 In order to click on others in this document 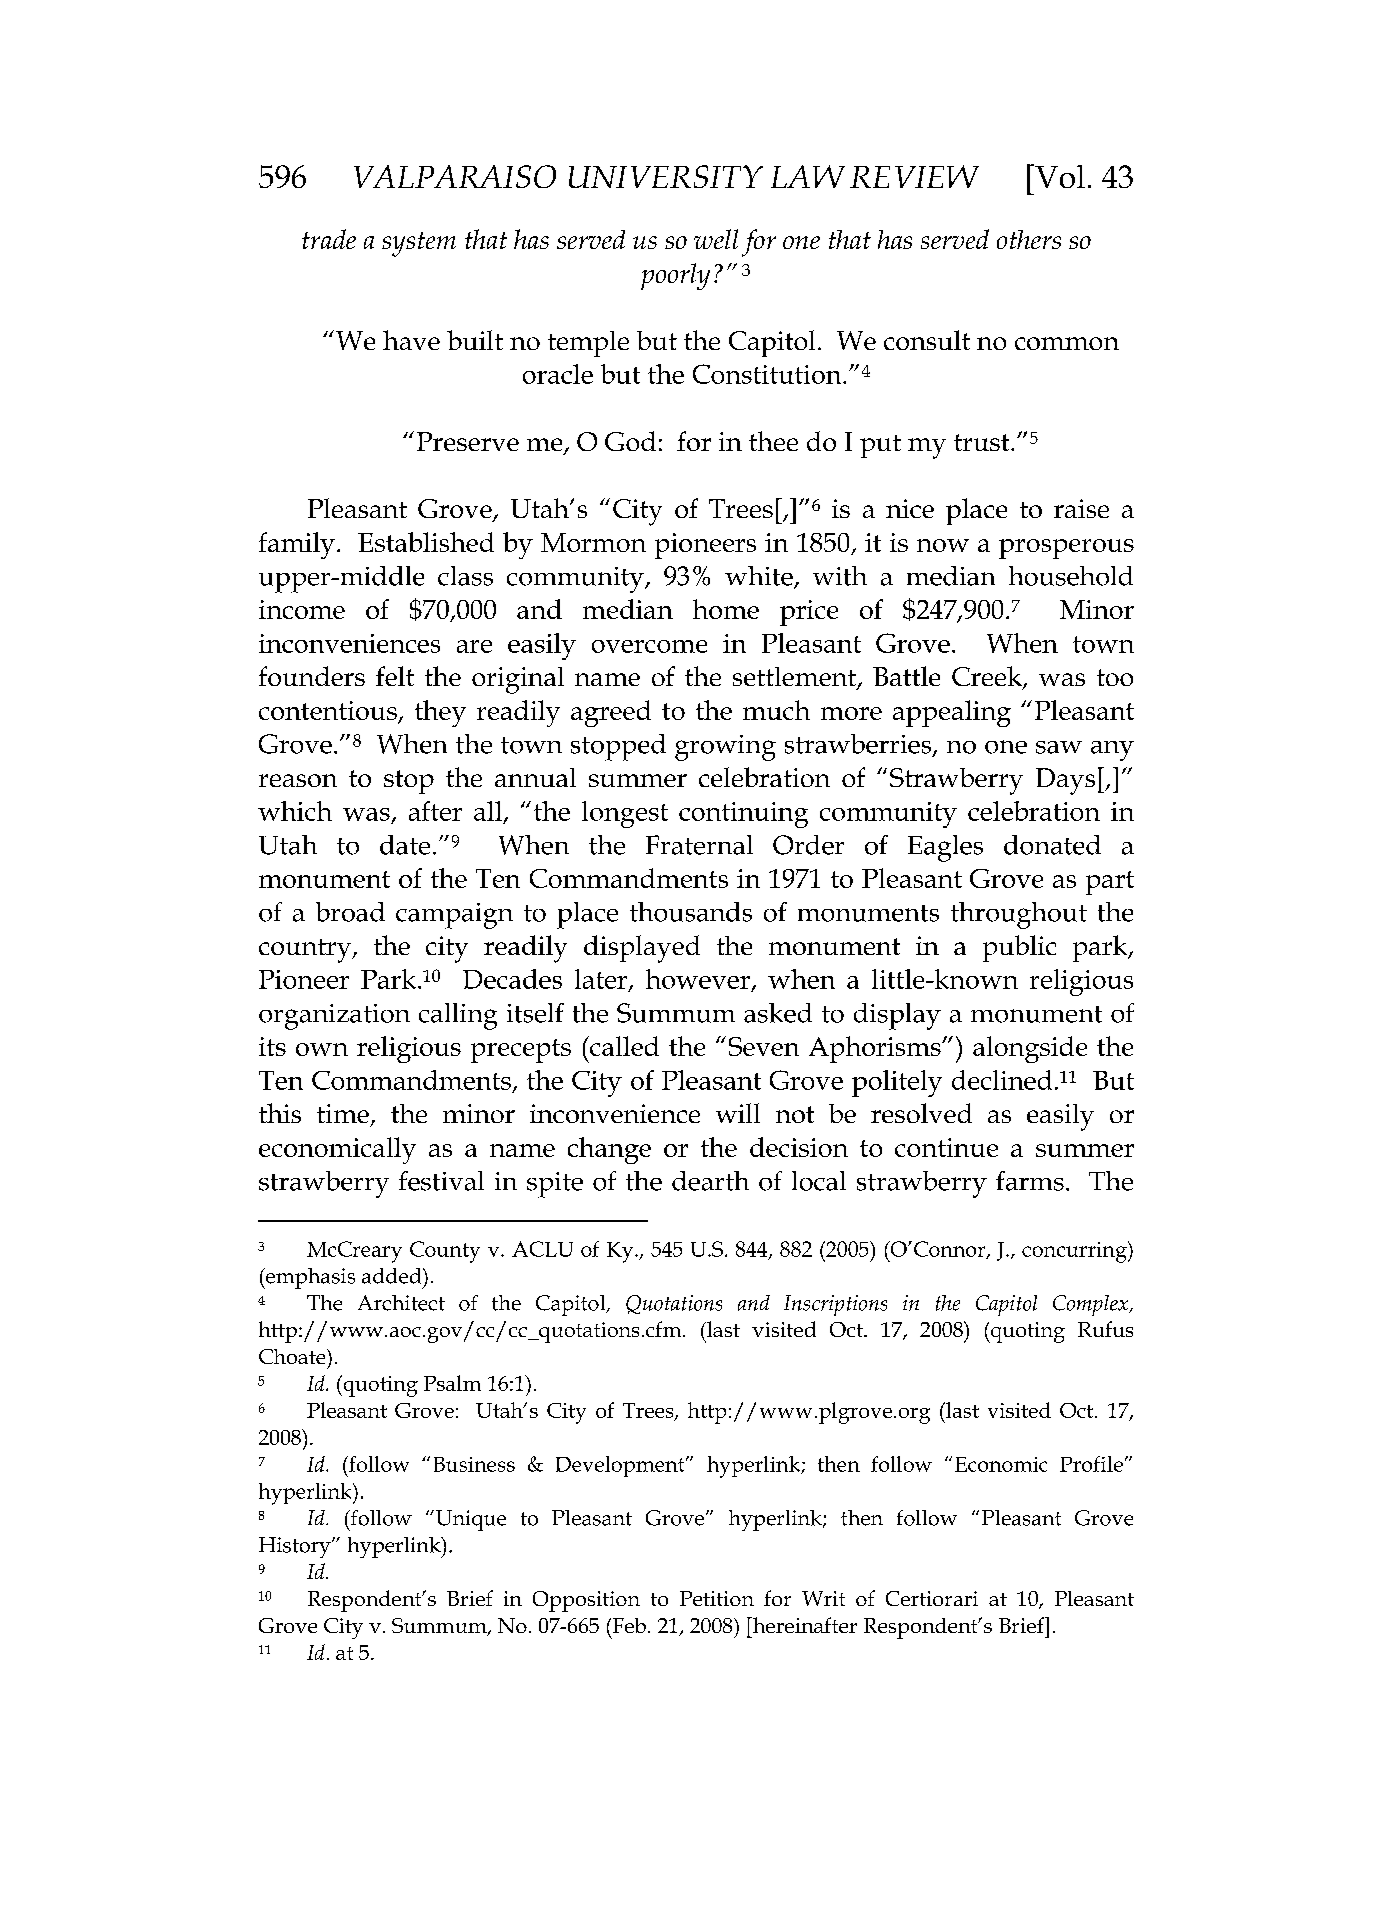, I will do `click(1029, 239)`.
